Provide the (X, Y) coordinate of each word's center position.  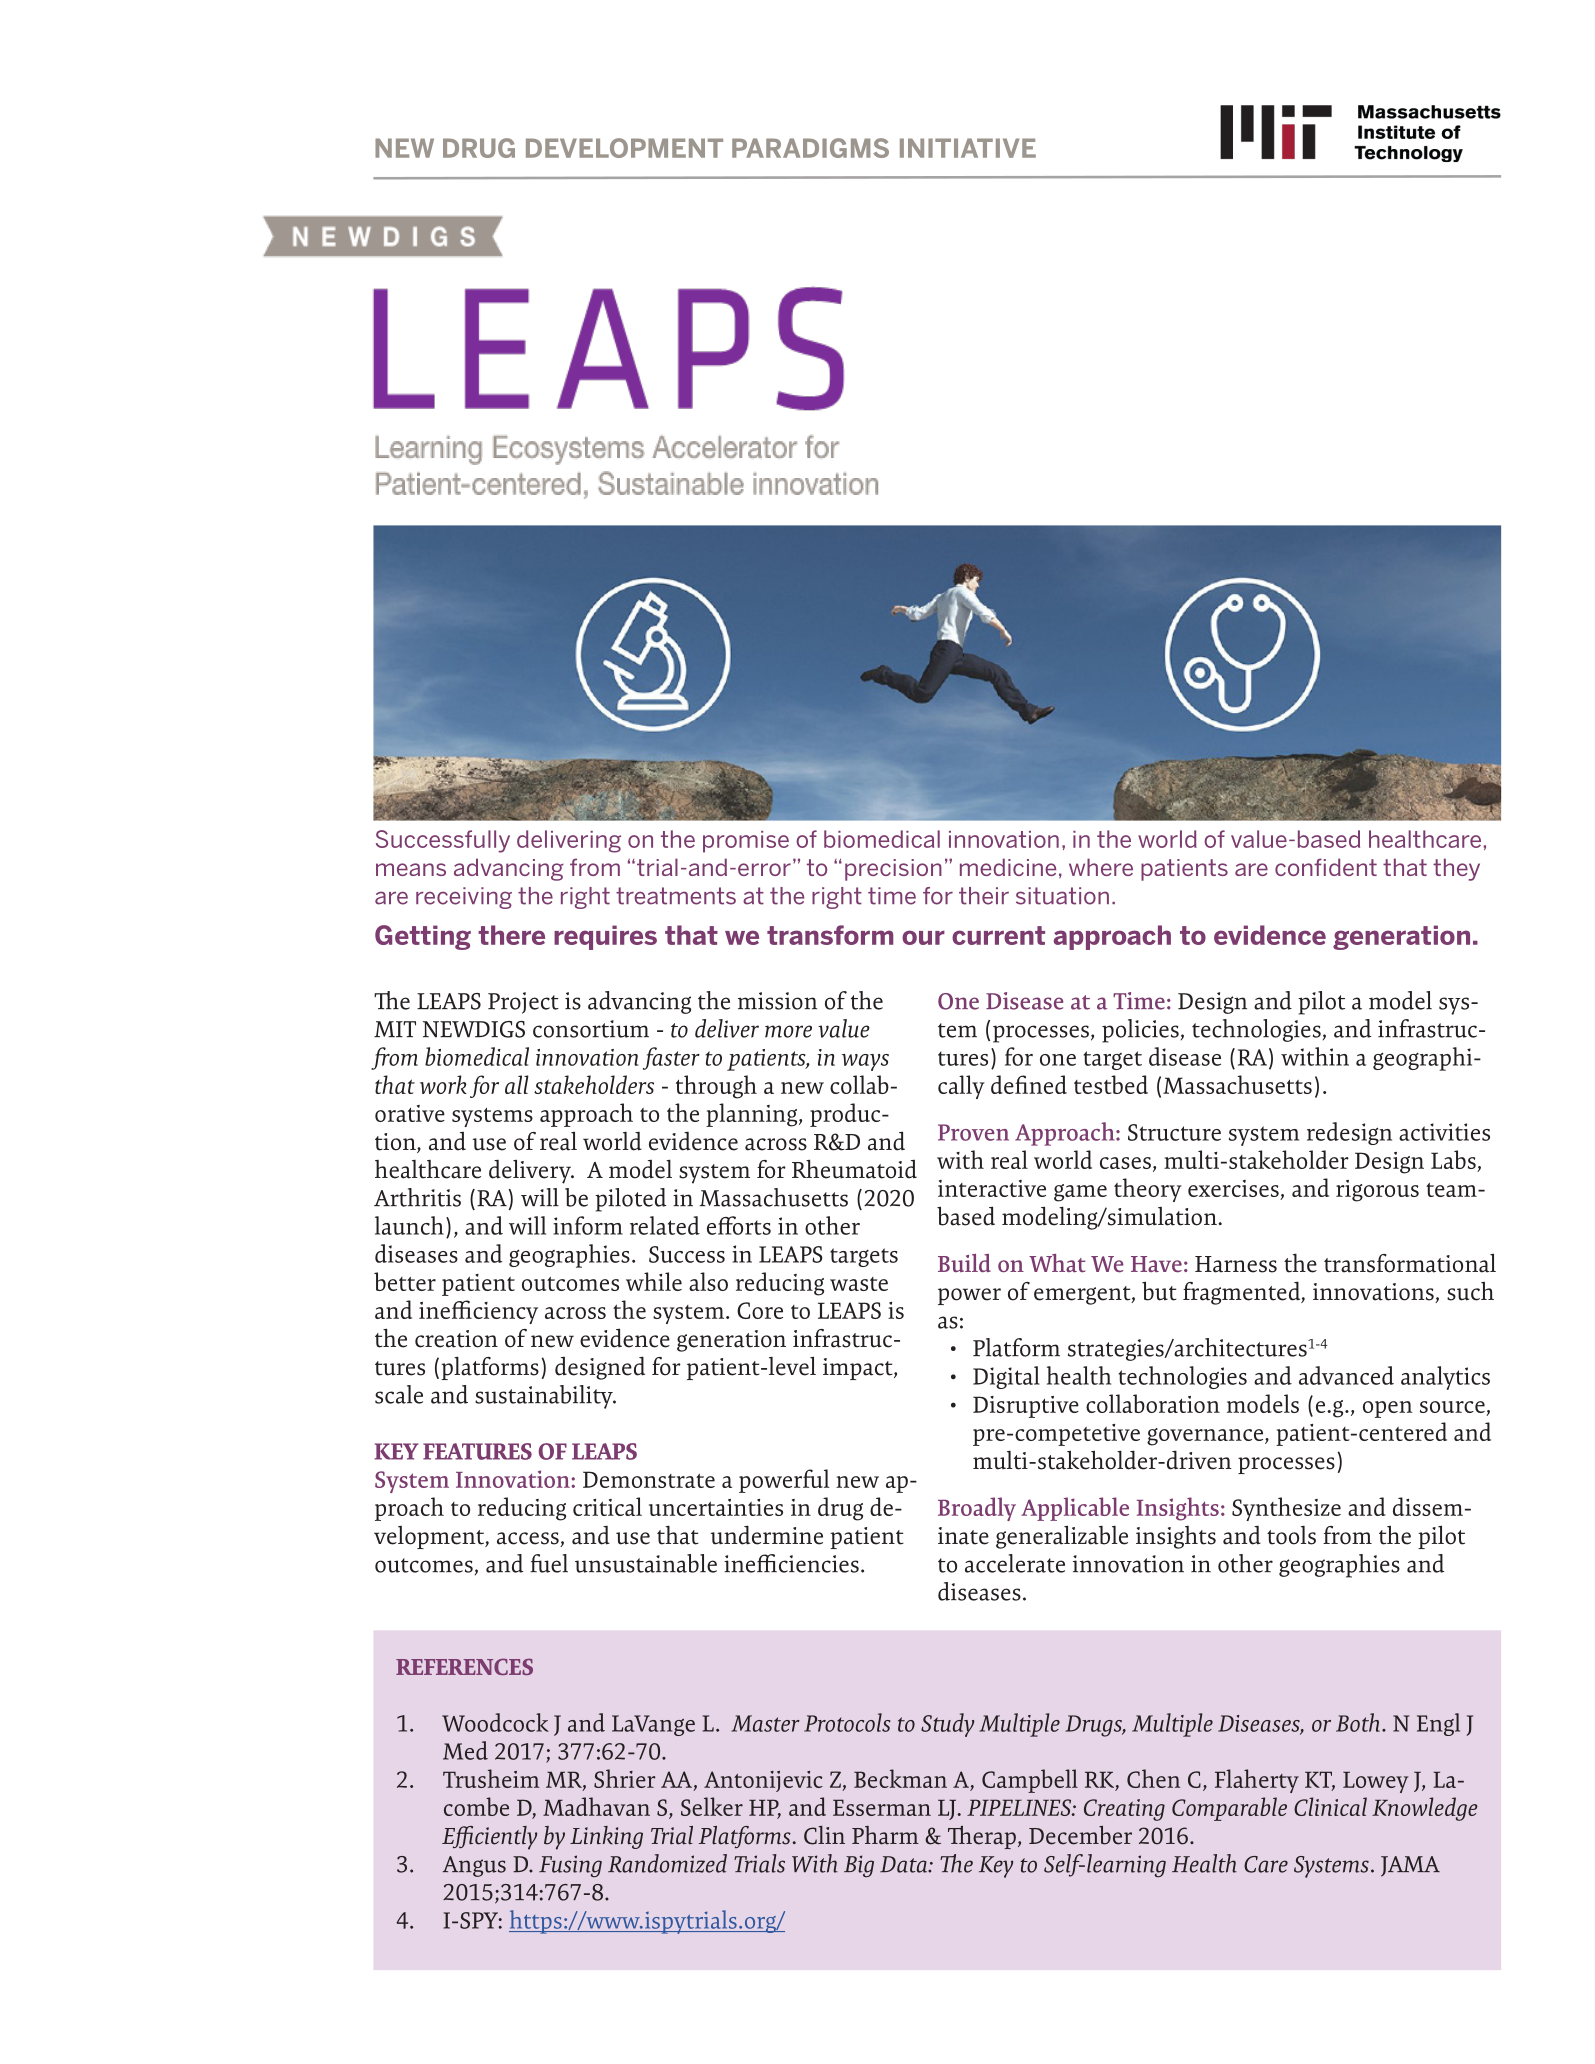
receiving (464, 898)
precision (893, 870)
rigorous (1377, 1191)
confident (1326, 867)
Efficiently (489, 1838)
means (411, 869)
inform (588, 1225)
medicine (1008, 867)
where (1101, 867)
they (1456, 869)
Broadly (977, 1509)
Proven (973, 1132)
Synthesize (1286, 1509)
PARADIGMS (810, 148)
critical (607, 1506)
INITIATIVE (968, 148)
